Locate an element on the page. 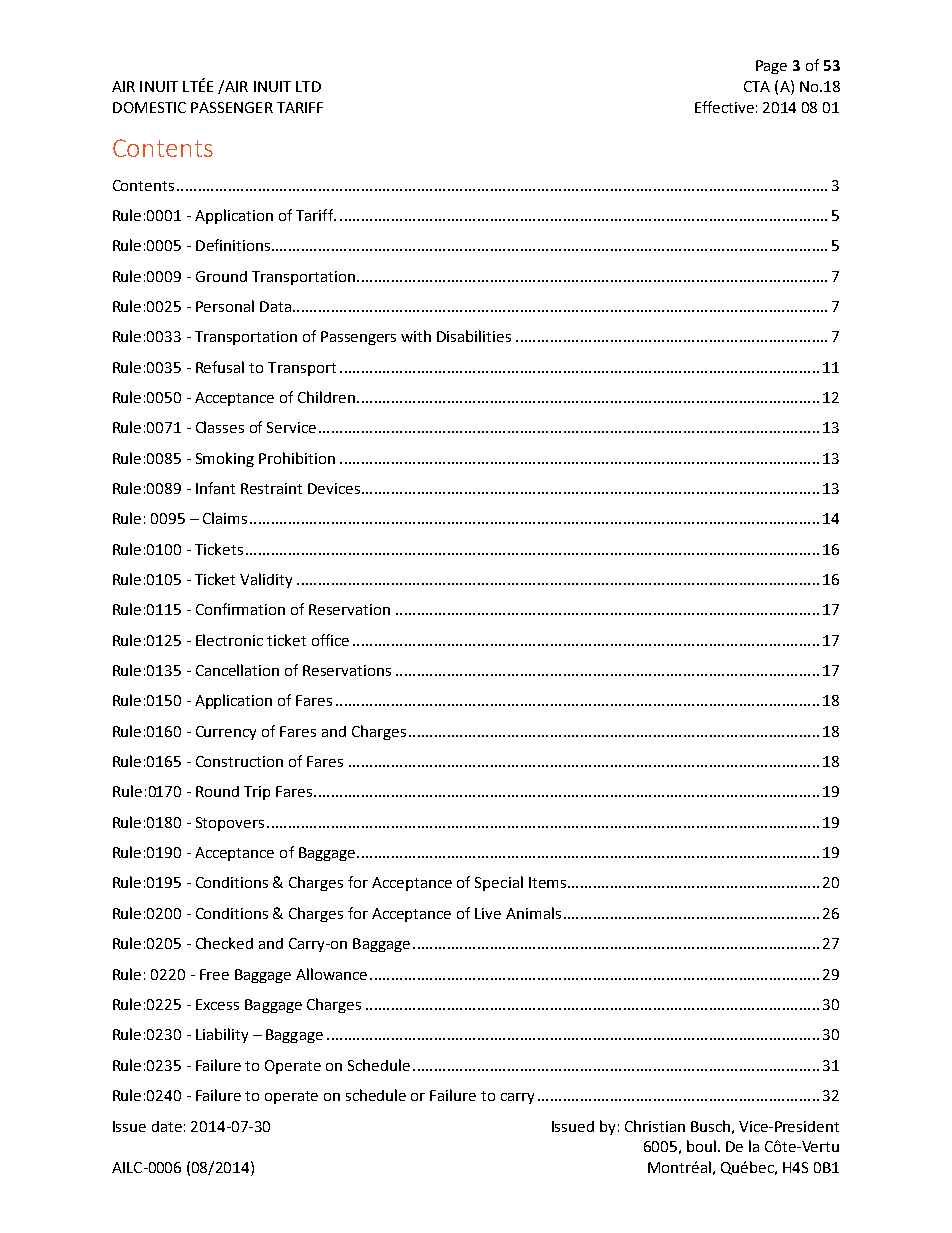  Cancellation is located at coordinates (237, 670).
